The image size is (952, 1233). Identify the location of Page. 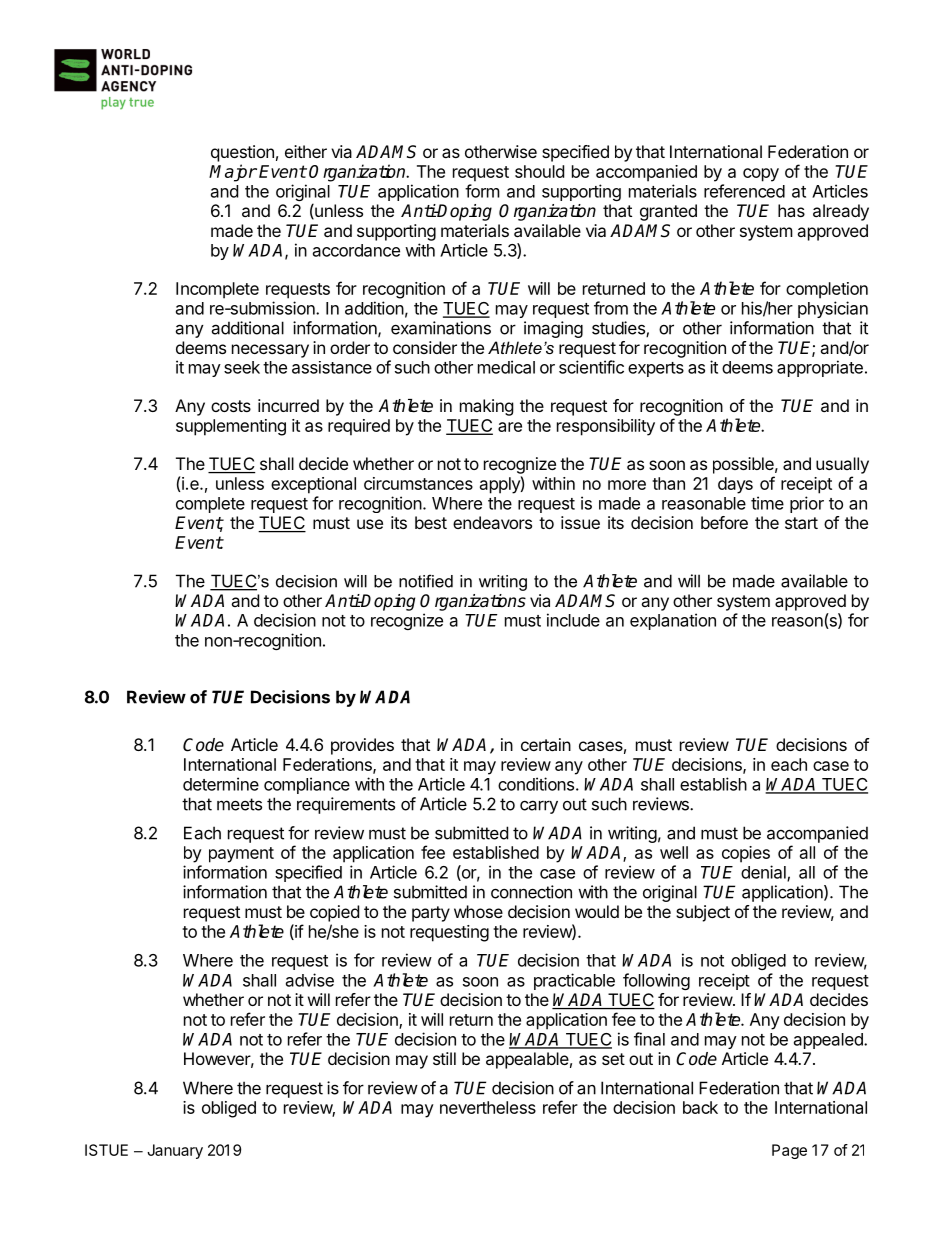
(789, 1151).
